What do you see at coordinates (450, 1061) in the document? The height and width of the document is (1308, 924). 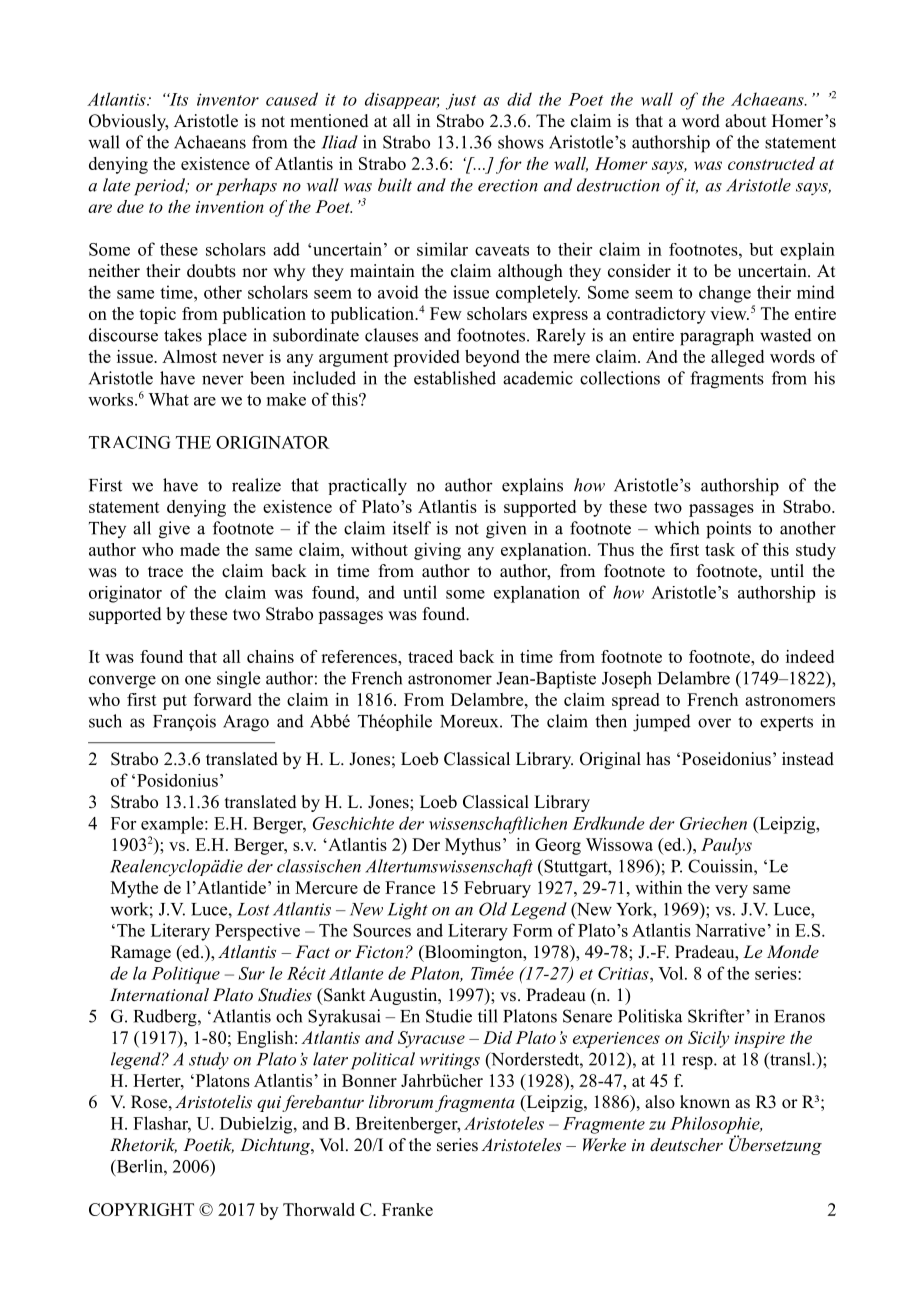 I see `writings` at bounding box center [450, 1061].
